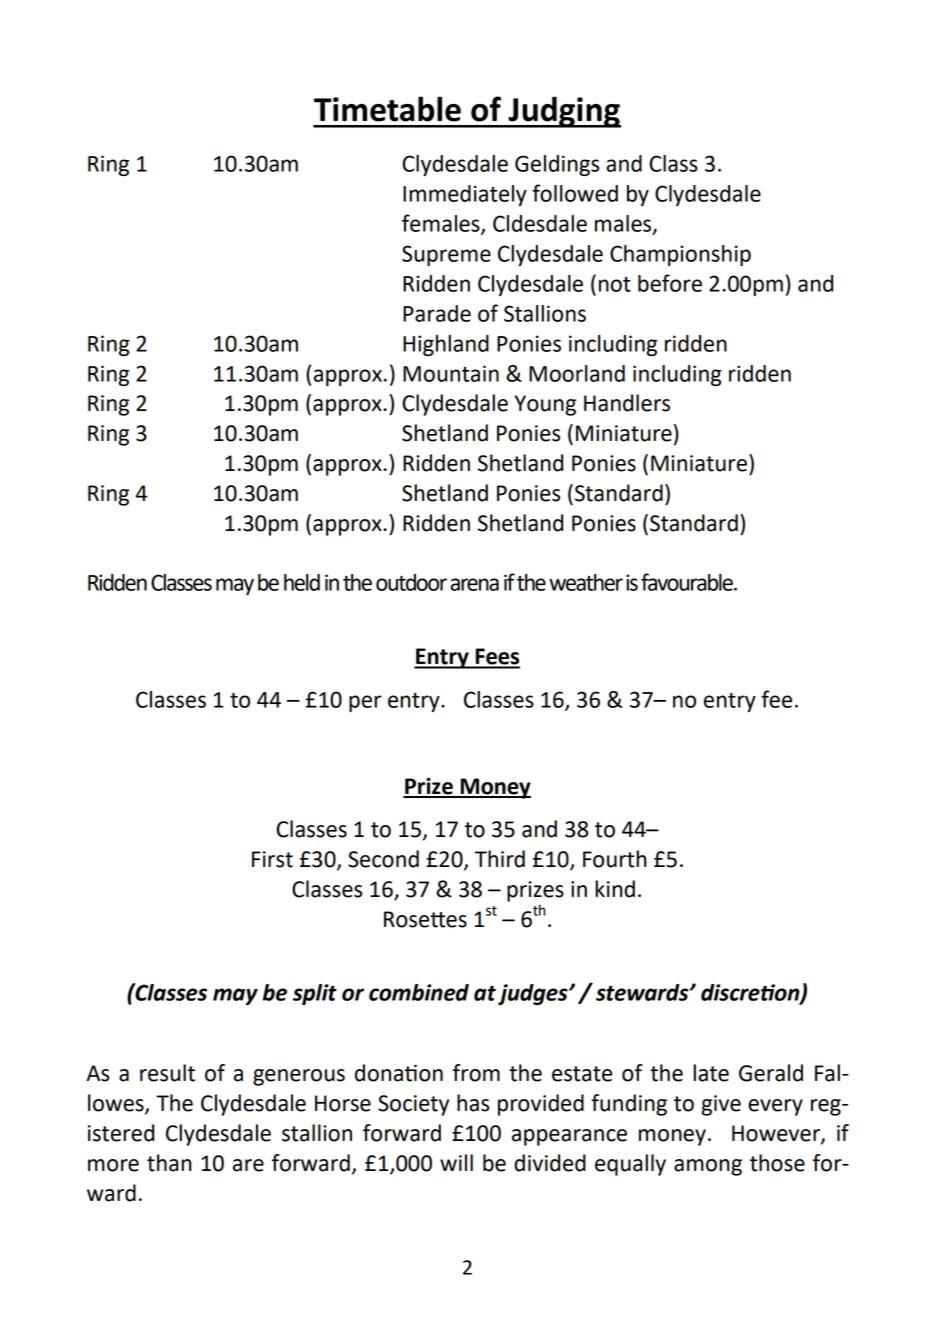 This screenshot has height=1327, width=935. I want to click on will, so click(456, 1162).
